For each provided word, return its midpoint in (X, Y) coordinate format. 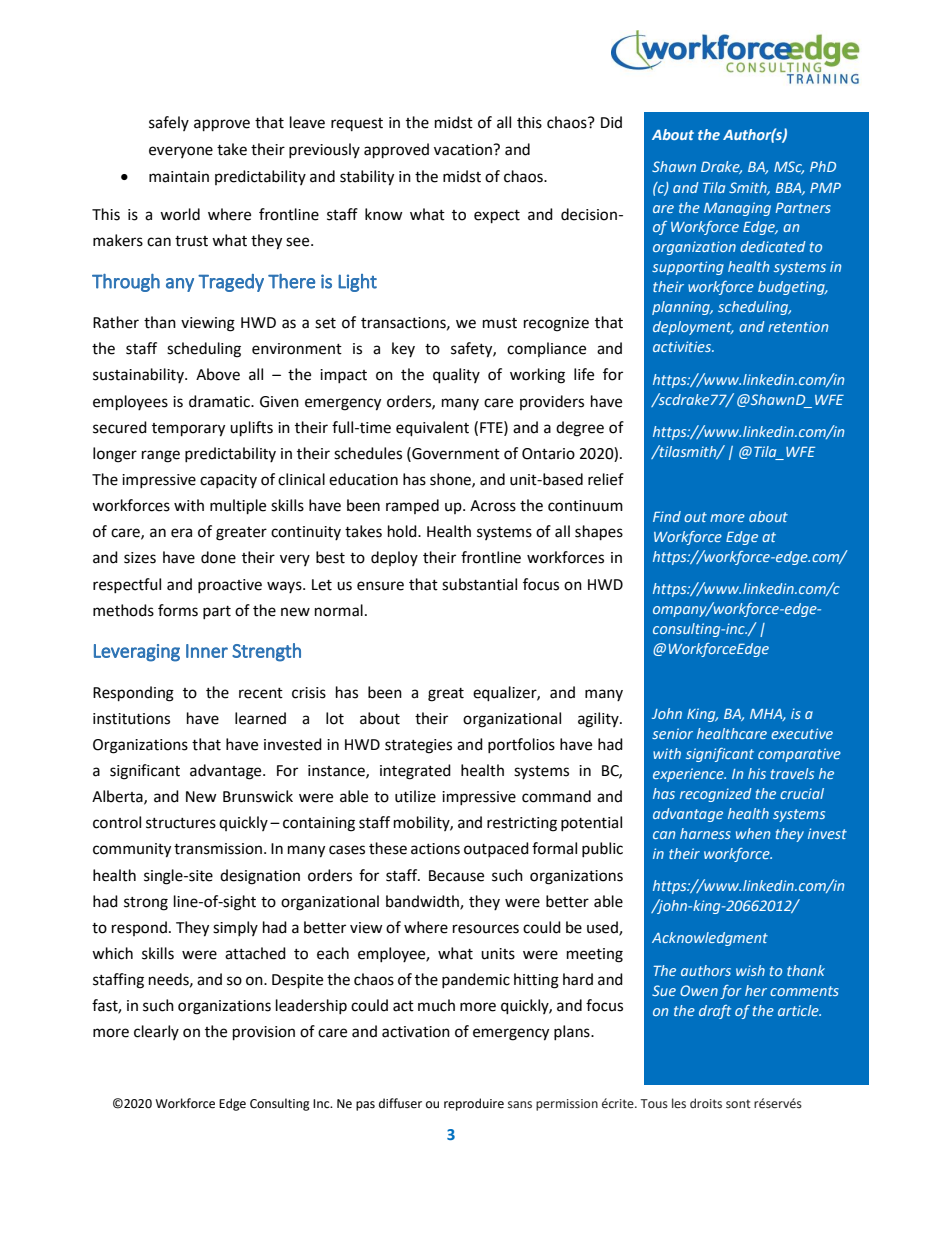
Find (667, 516)
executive (802, 733)
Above (218, 374)
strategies (418, 746)
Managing (737, 209)
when (753, 833)
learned (260, 718)
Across (493, 506)
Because (456, 876)
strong (146, 904)
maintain (179, 177)
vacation (464, 150)
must (500, 323)
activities (683, 346)
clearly (156, 1032)
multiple (238, 507)
